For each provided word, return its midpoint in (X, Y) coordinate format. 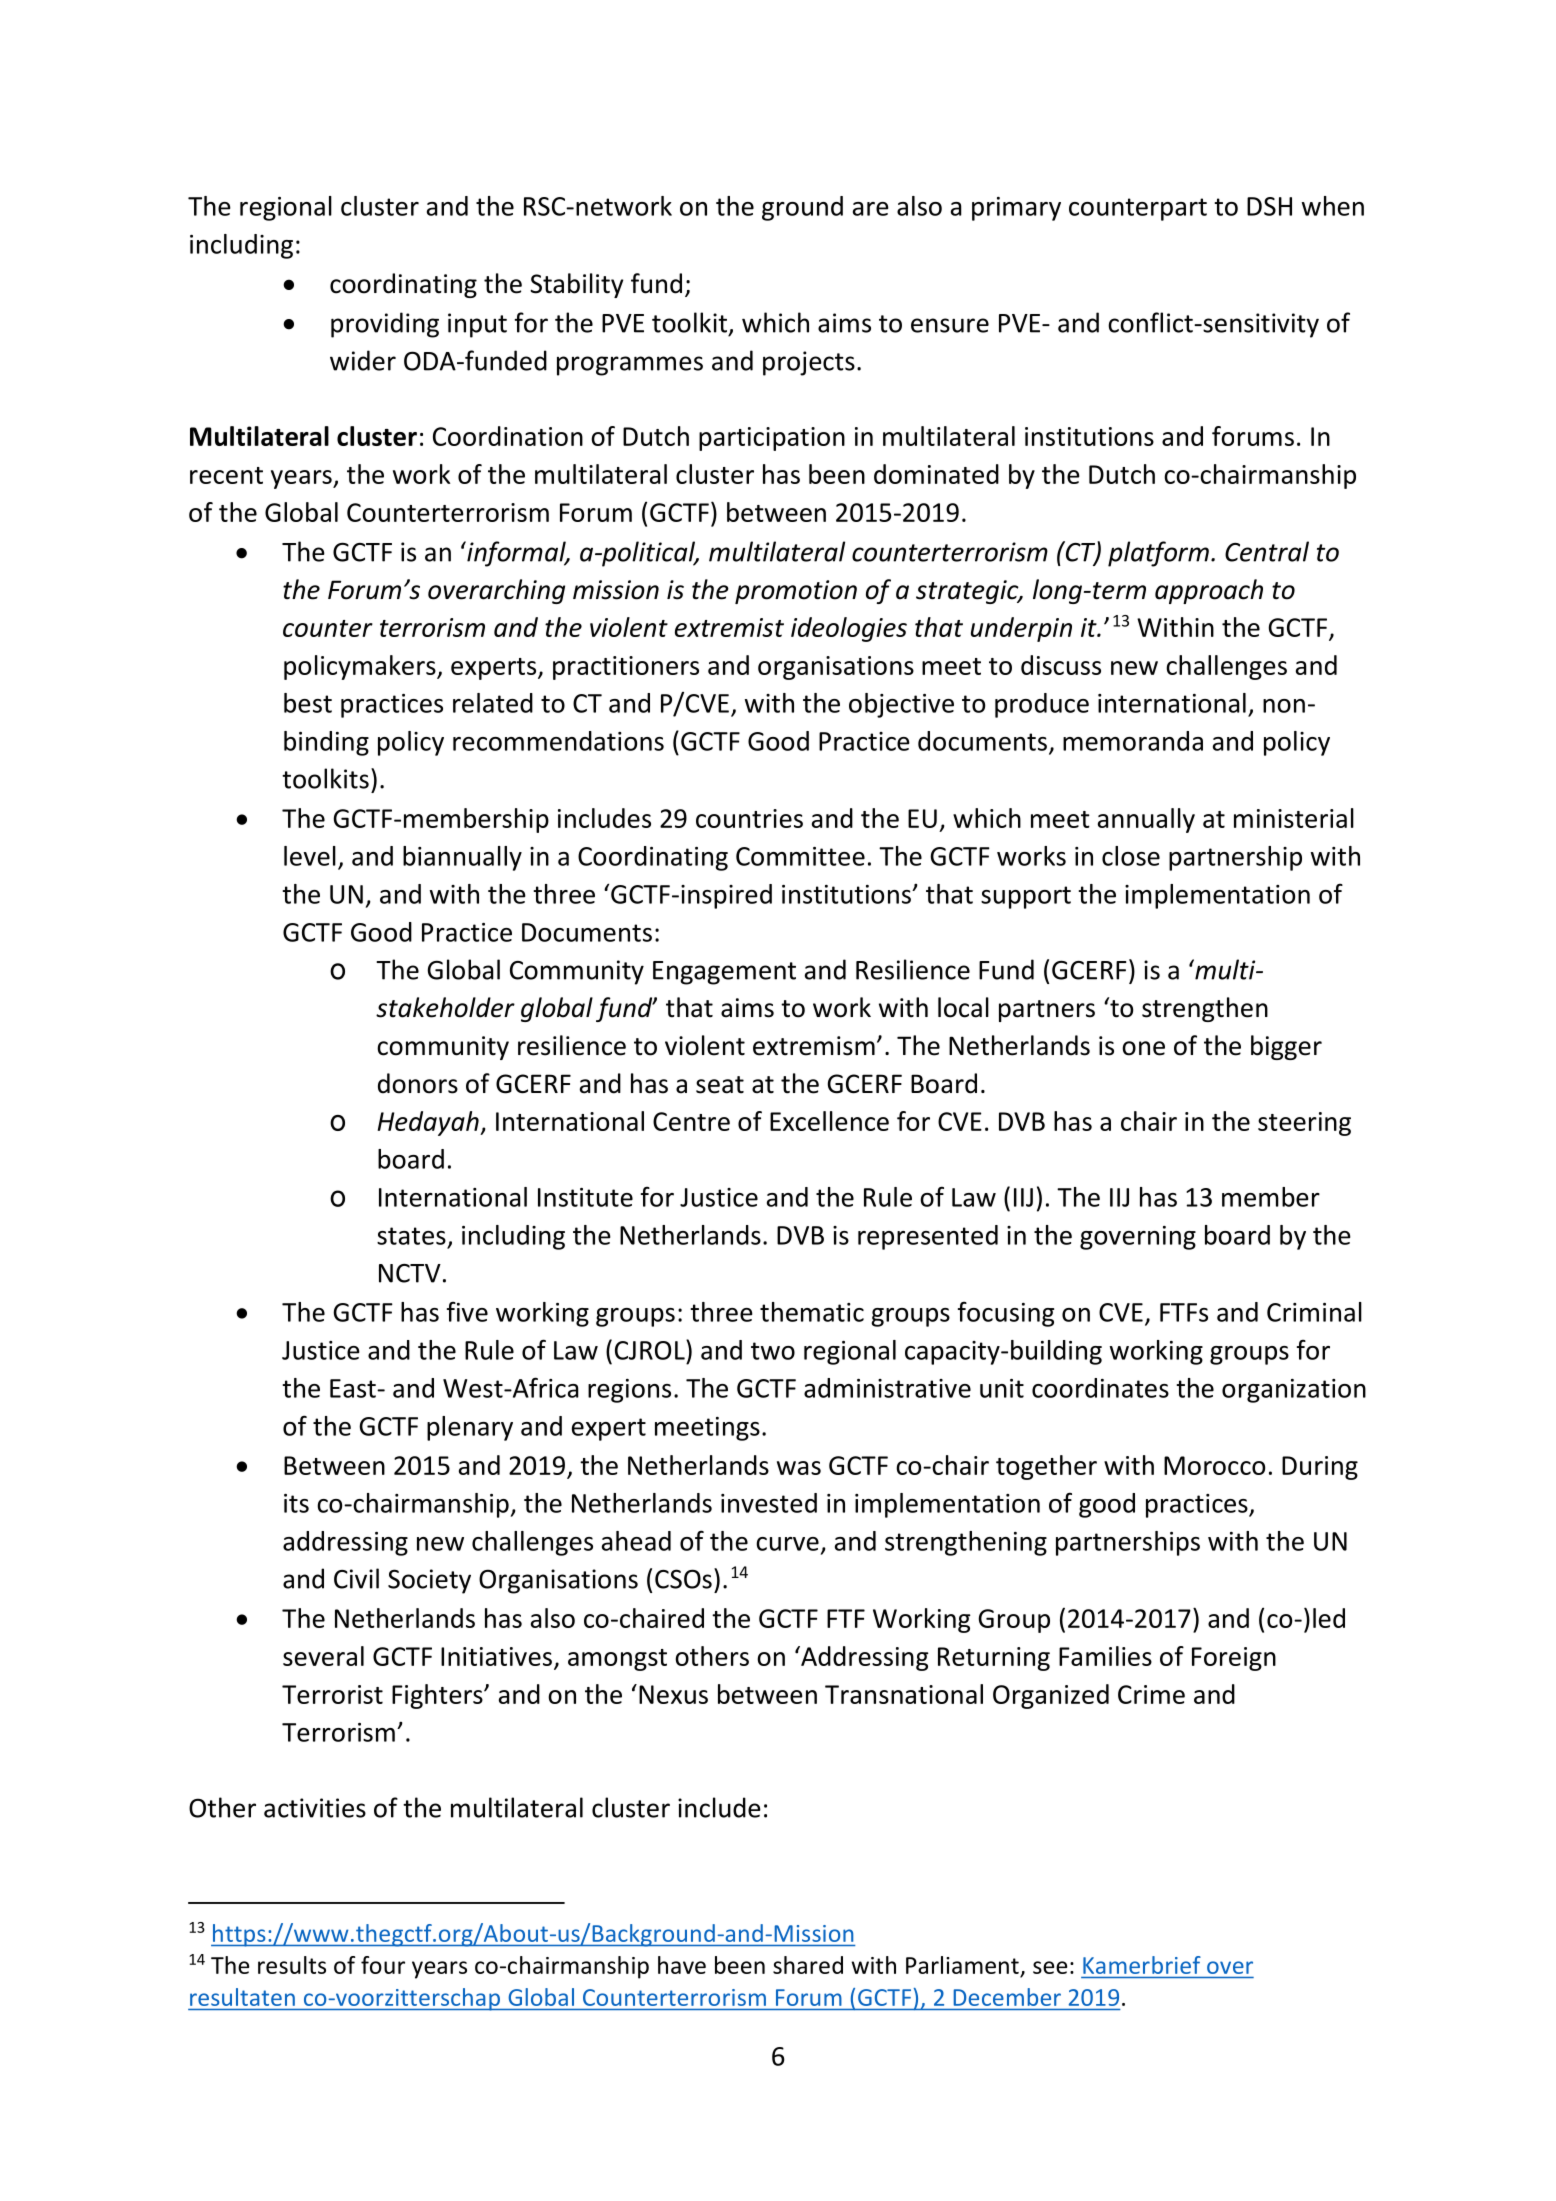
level (310, 856)
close (1131, 856)
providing (385, 325)
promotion (796, 592)
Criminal (1314, 1312)
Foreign (1234, 1659)
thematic (812, 1312)
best (308, 703)
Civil (356, 1578)
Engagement (724, 973)
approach (1209, 591)
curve (787, 1544)
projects (809, 363)
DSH (1269, 206)
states (411, 1236)
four (383, 1965)
